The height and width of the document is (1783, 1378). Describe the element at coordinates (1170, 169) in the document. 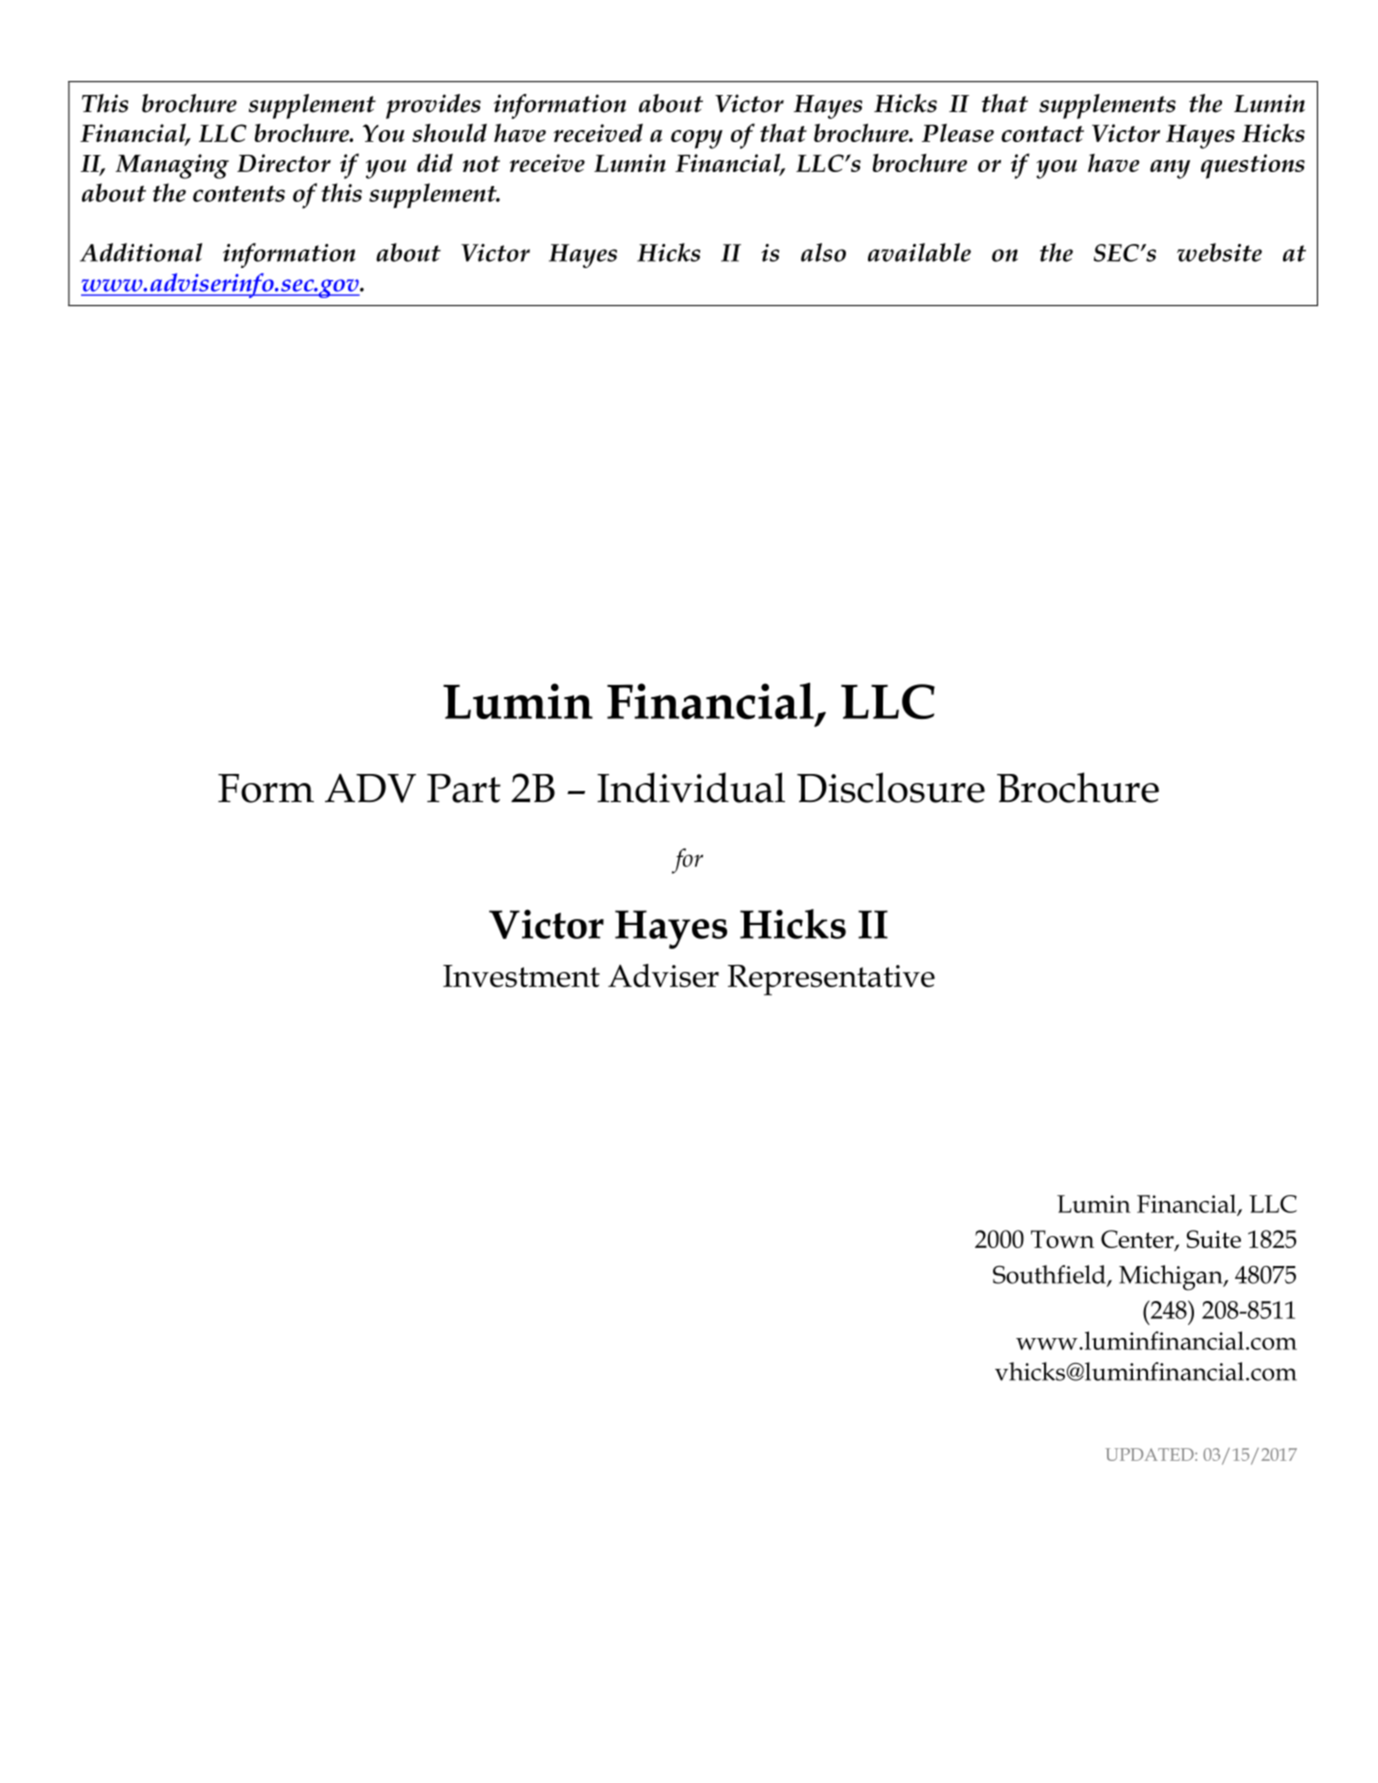

I see `any` at that location.
